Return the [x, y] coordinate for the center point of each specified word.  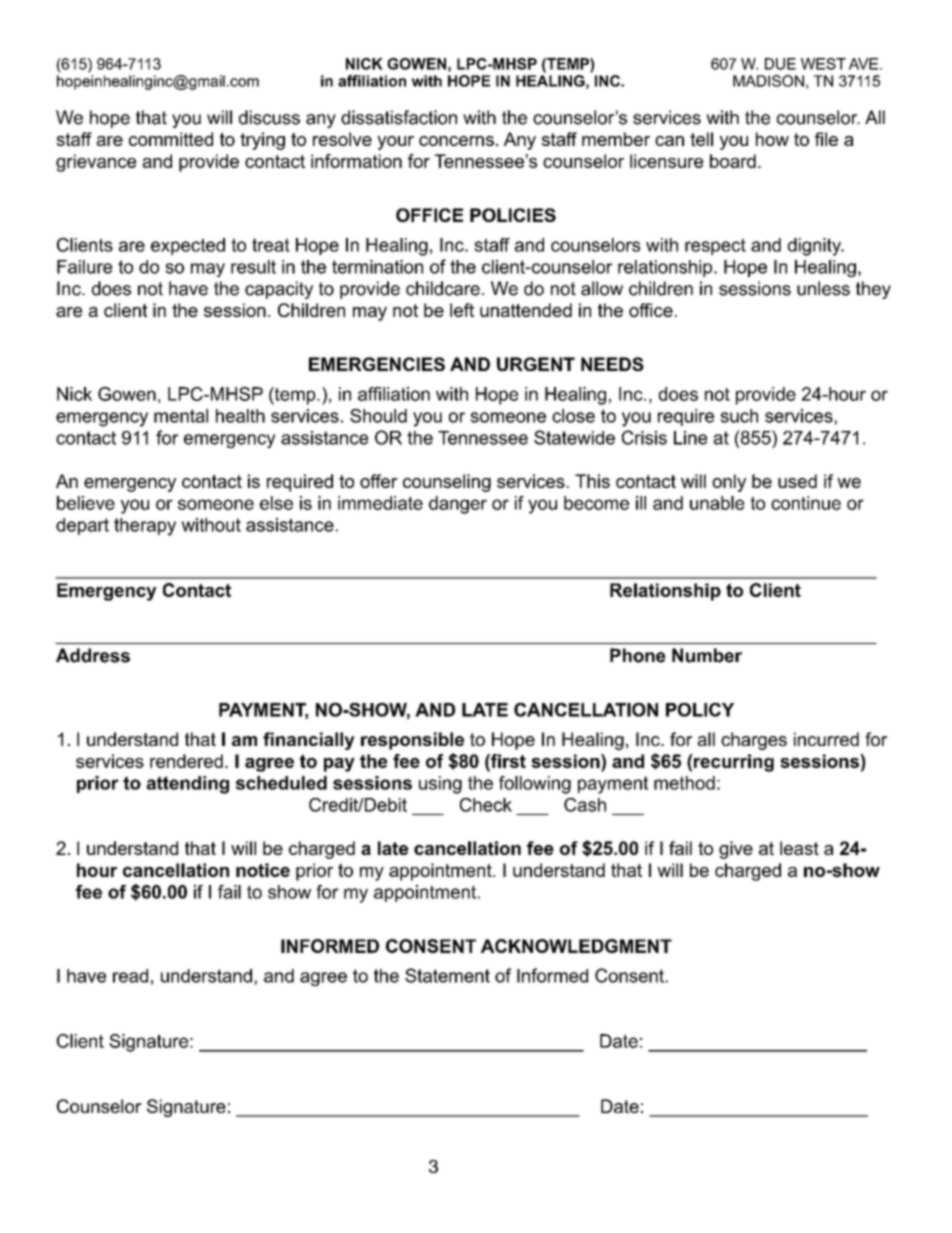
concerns [456, 141]
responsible [412, 741]
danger [458, 505]
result [253, 267]
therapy [145, 527]
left [462, 310]
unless [823, 288]
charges [754, 741]
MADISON [768, 81]
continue [806, 503]
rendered [186, 761]
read [130, 976]
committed [171, 139]
